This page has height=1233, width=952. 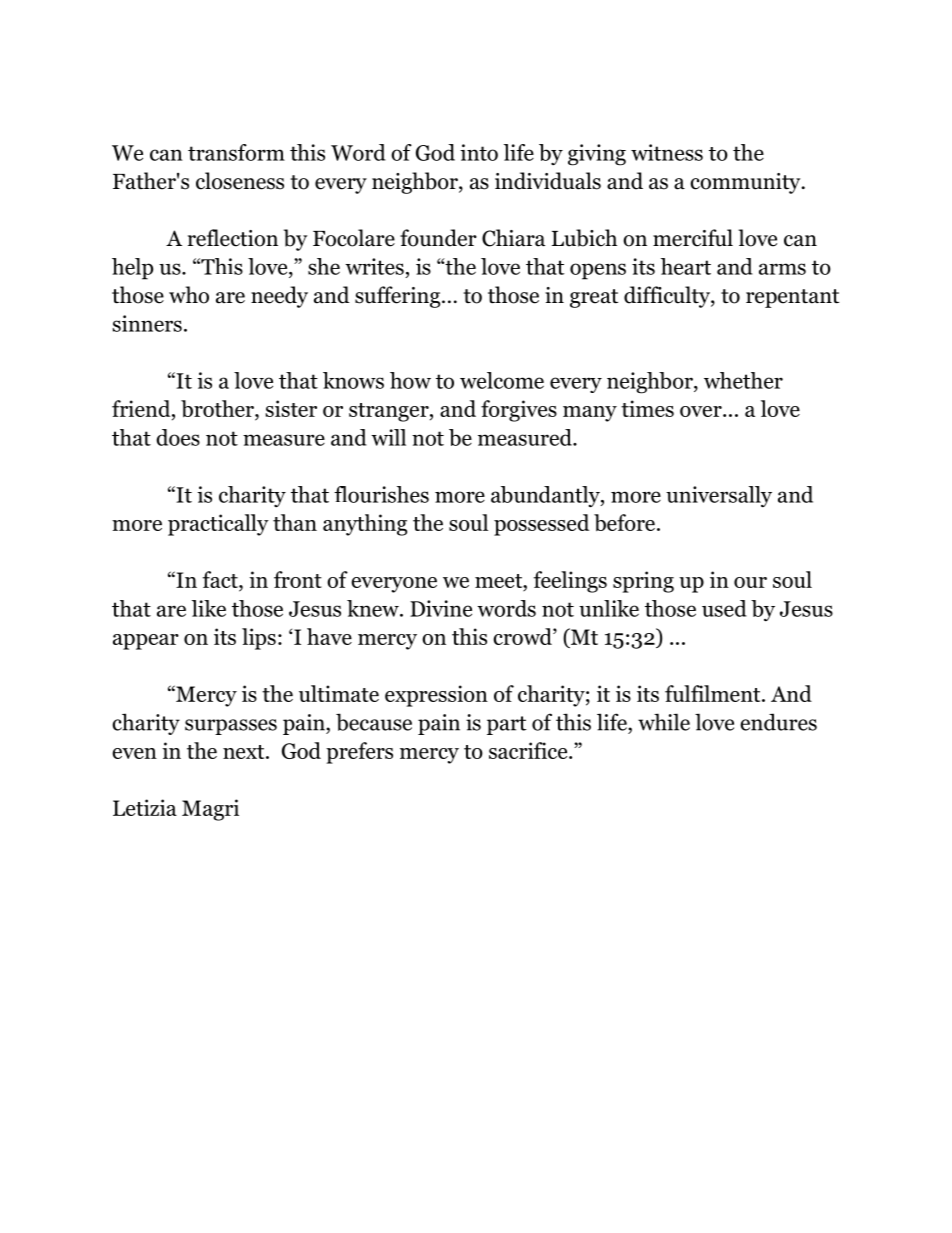 What do you see at coordinates (178, 437) in the page?
I see `does` at bounding box center [178, 437].
